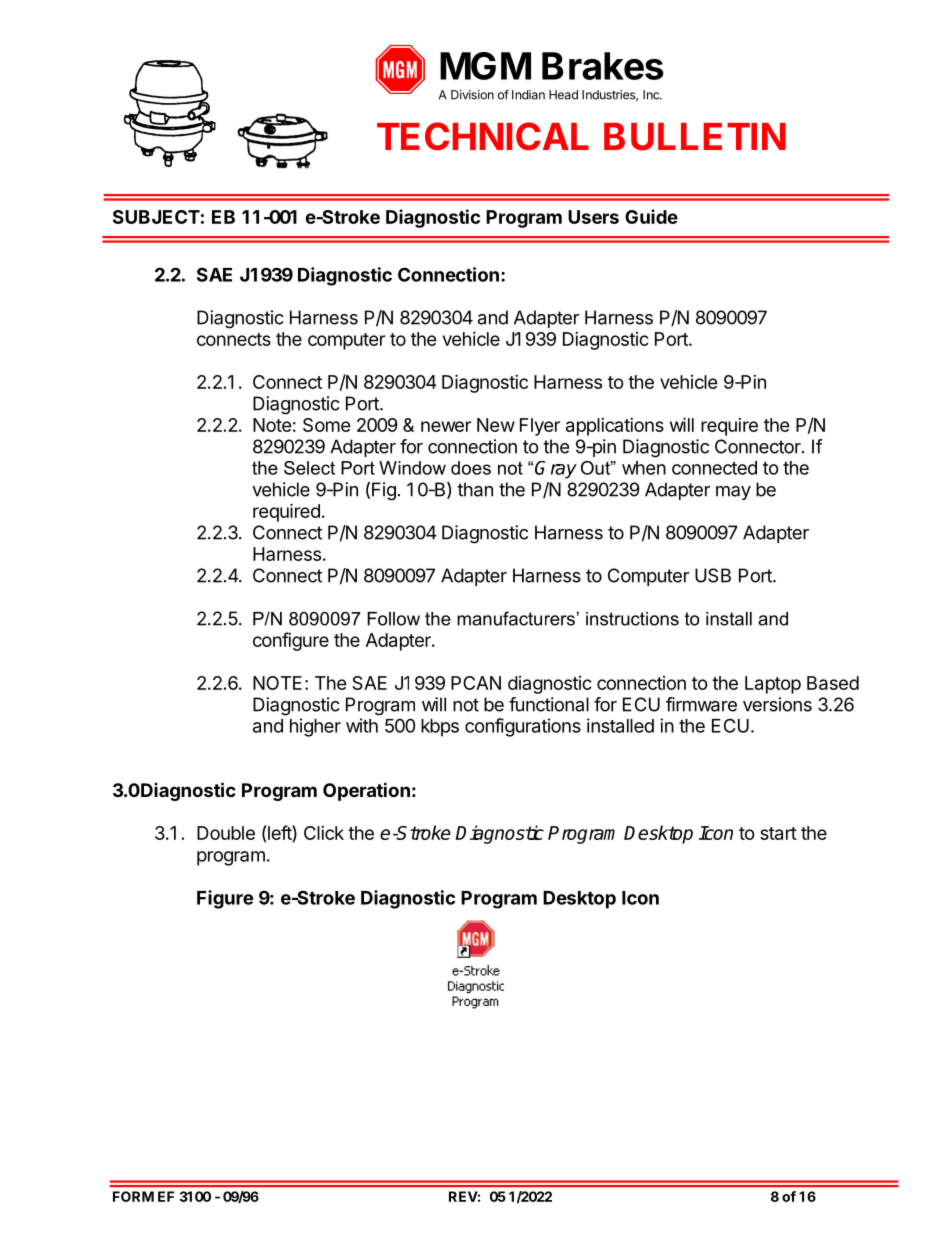 Image resolution: width=952 pixels, height=1233 pixels. I want to click on start, so click(778, 833).
